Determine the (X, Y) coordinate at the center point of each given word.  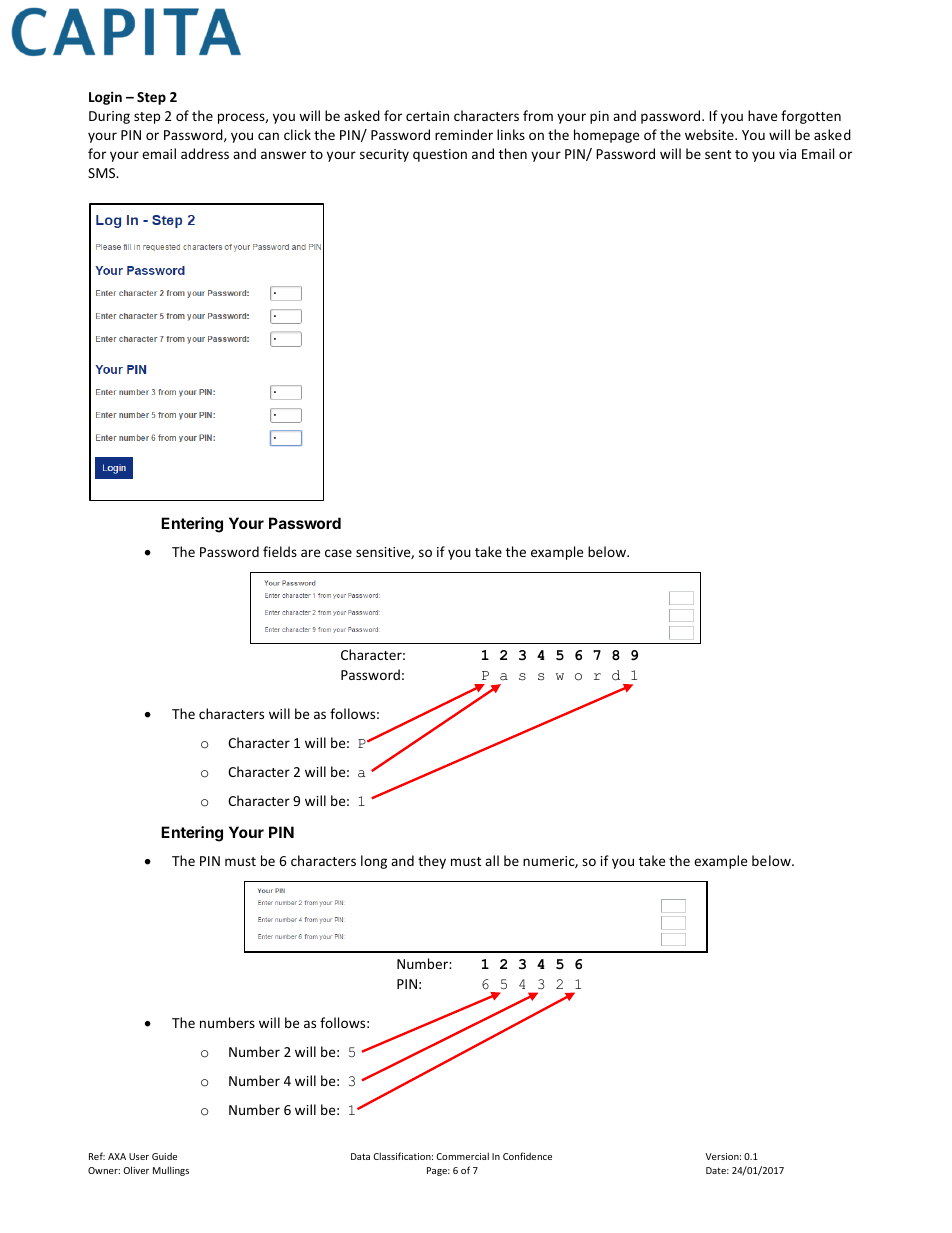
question (440, 155)
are (310, 553)
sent (718, 154)
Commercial (462, 1156)
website (710, 134)
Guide (164, 1156)
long (374, 862)
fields (280, 551)
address (205, 153)
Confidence (527, 1156)
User (139, 1156)
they (432, 862)
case (338, 553)
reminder (464, 134)
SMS (103, 173)
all (492, 860)
